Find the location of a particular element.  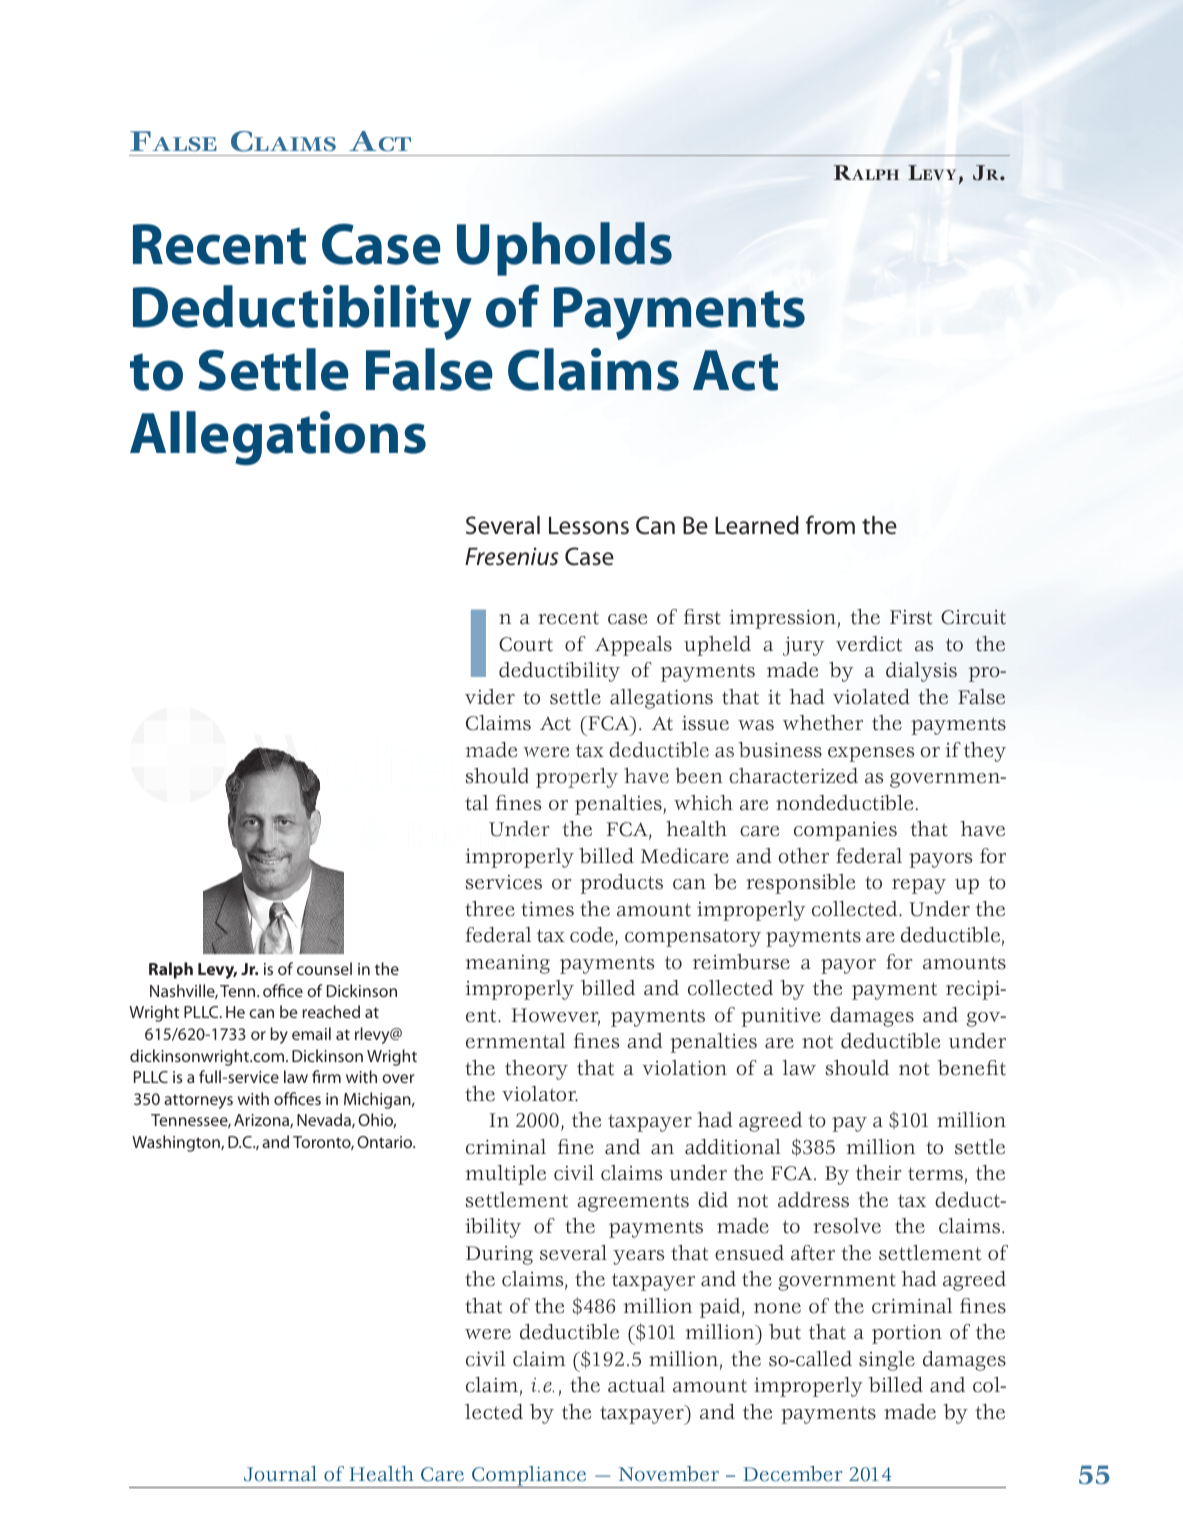

Appeals is located at coordinates (633, 646).
